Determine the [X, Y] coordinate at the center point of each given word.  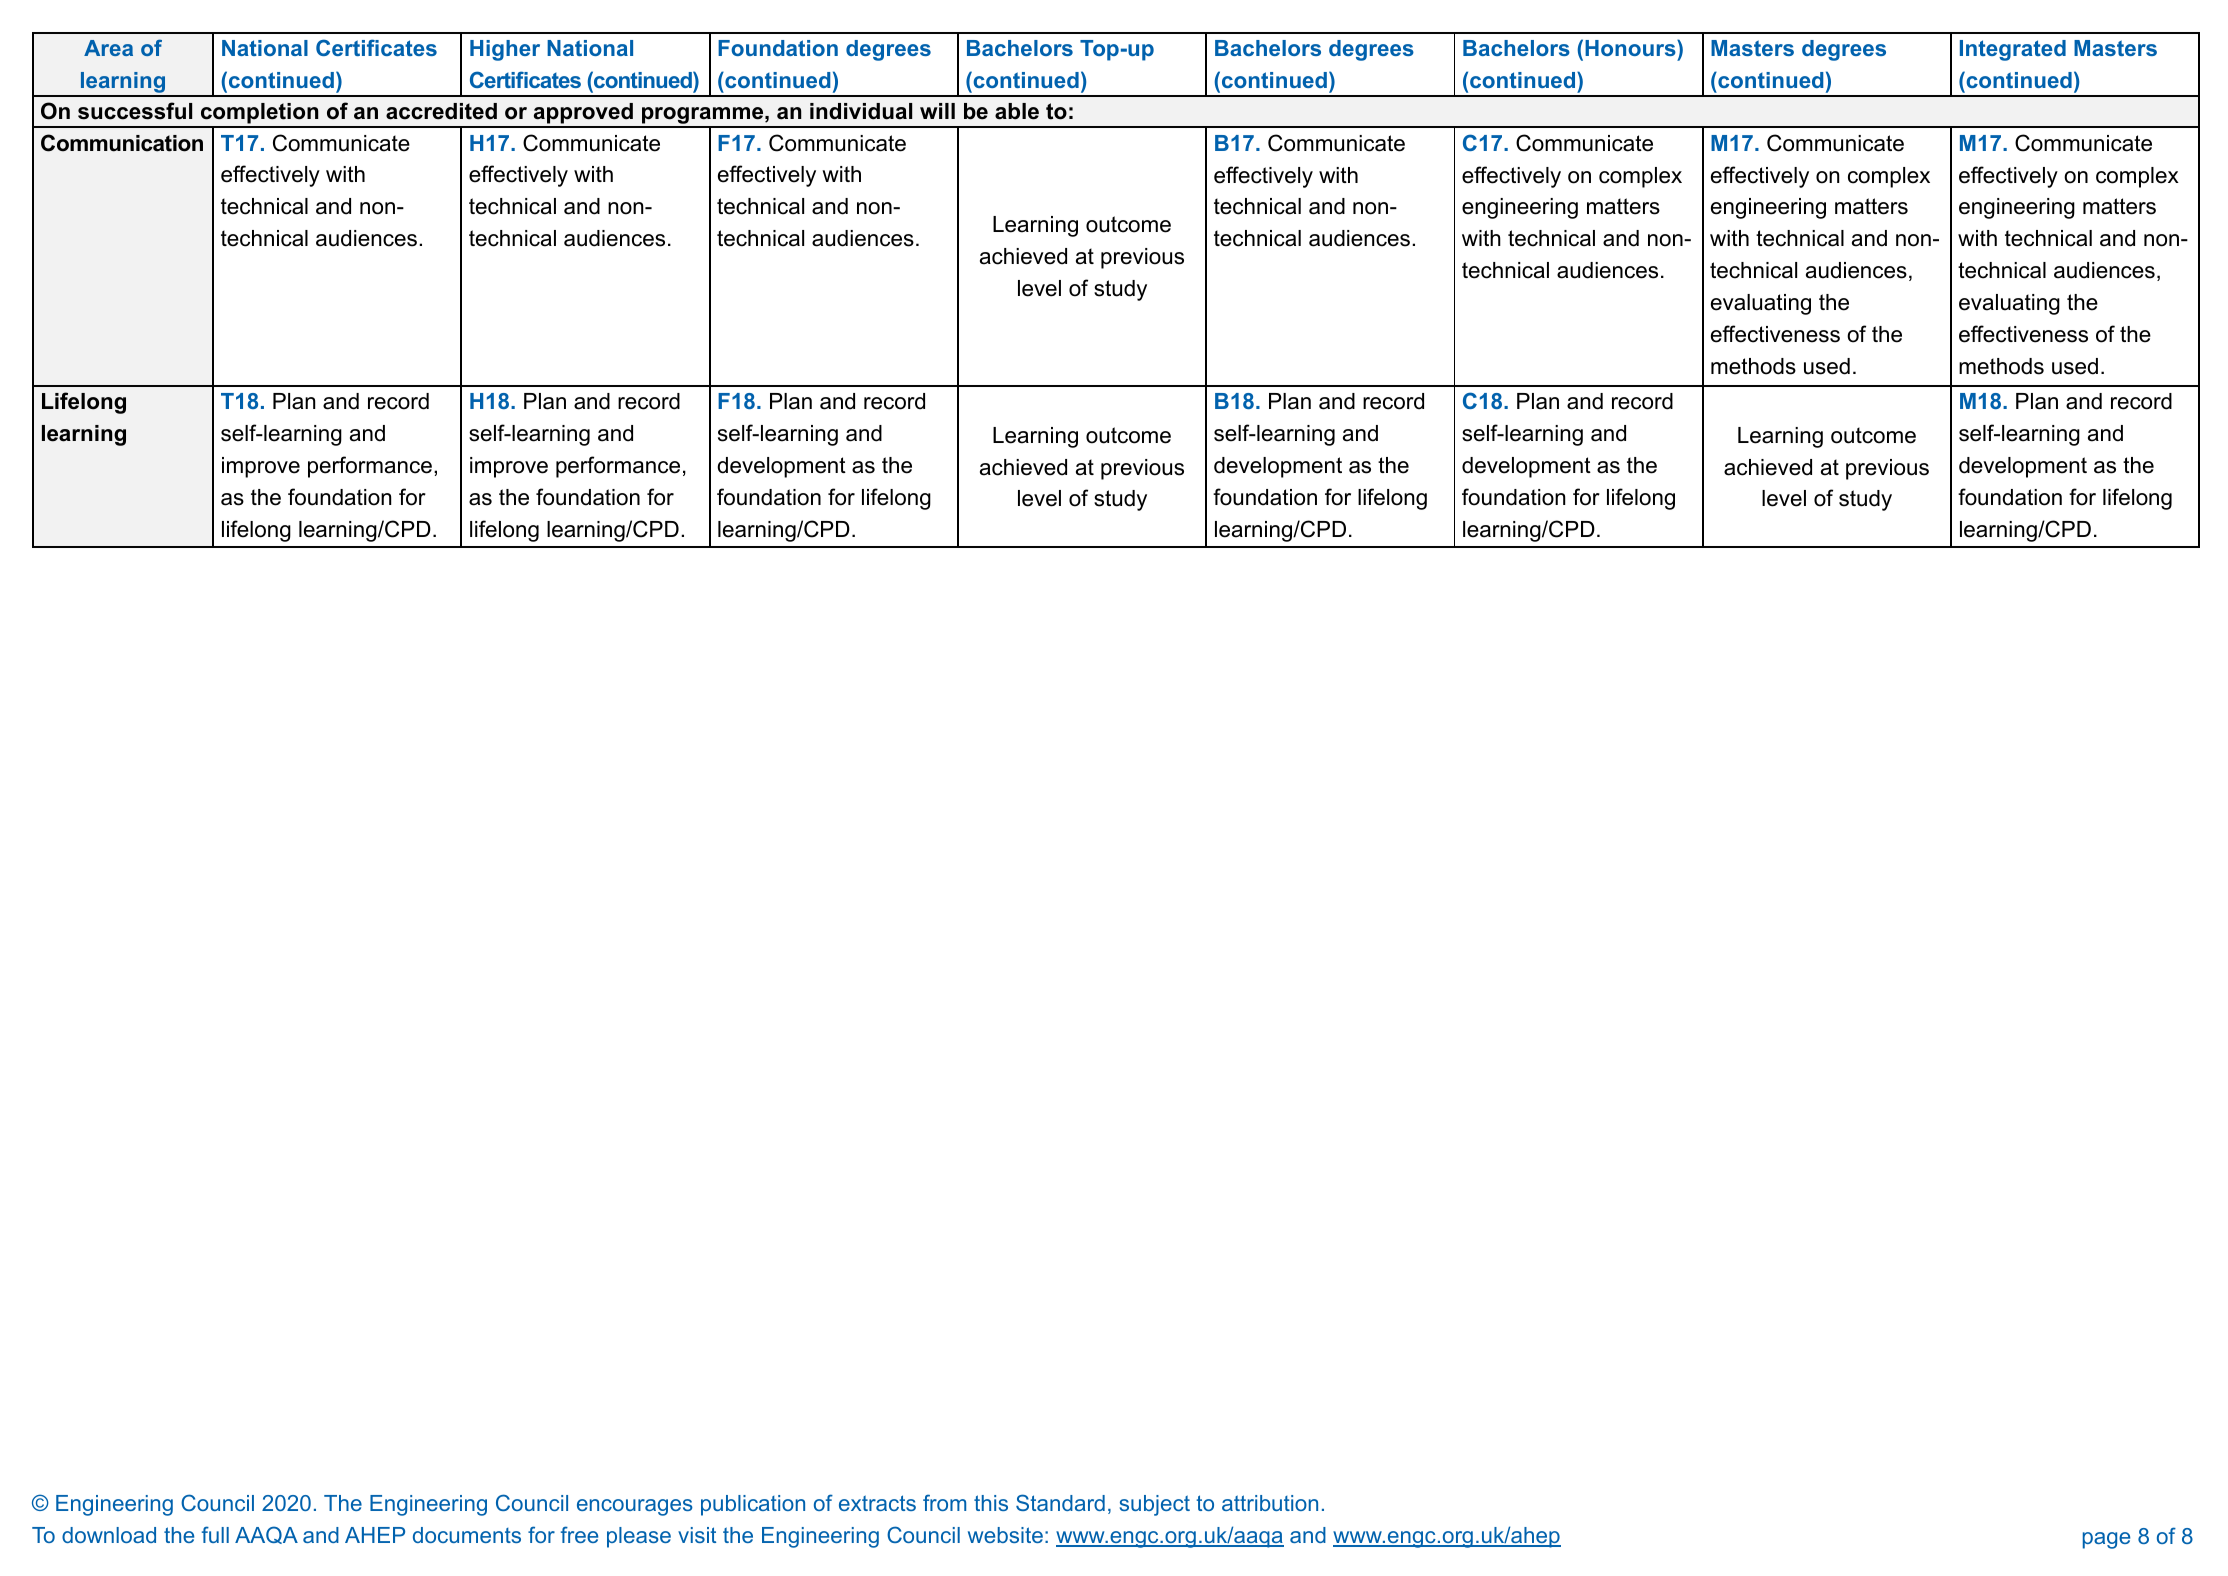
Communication [122, 143]
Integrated [2013, 50]
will [937, 111]
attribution [1270, 1503]
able [1017, 111]
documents [467, 1535]
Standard [1060, 1502]
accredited [441, 111]
